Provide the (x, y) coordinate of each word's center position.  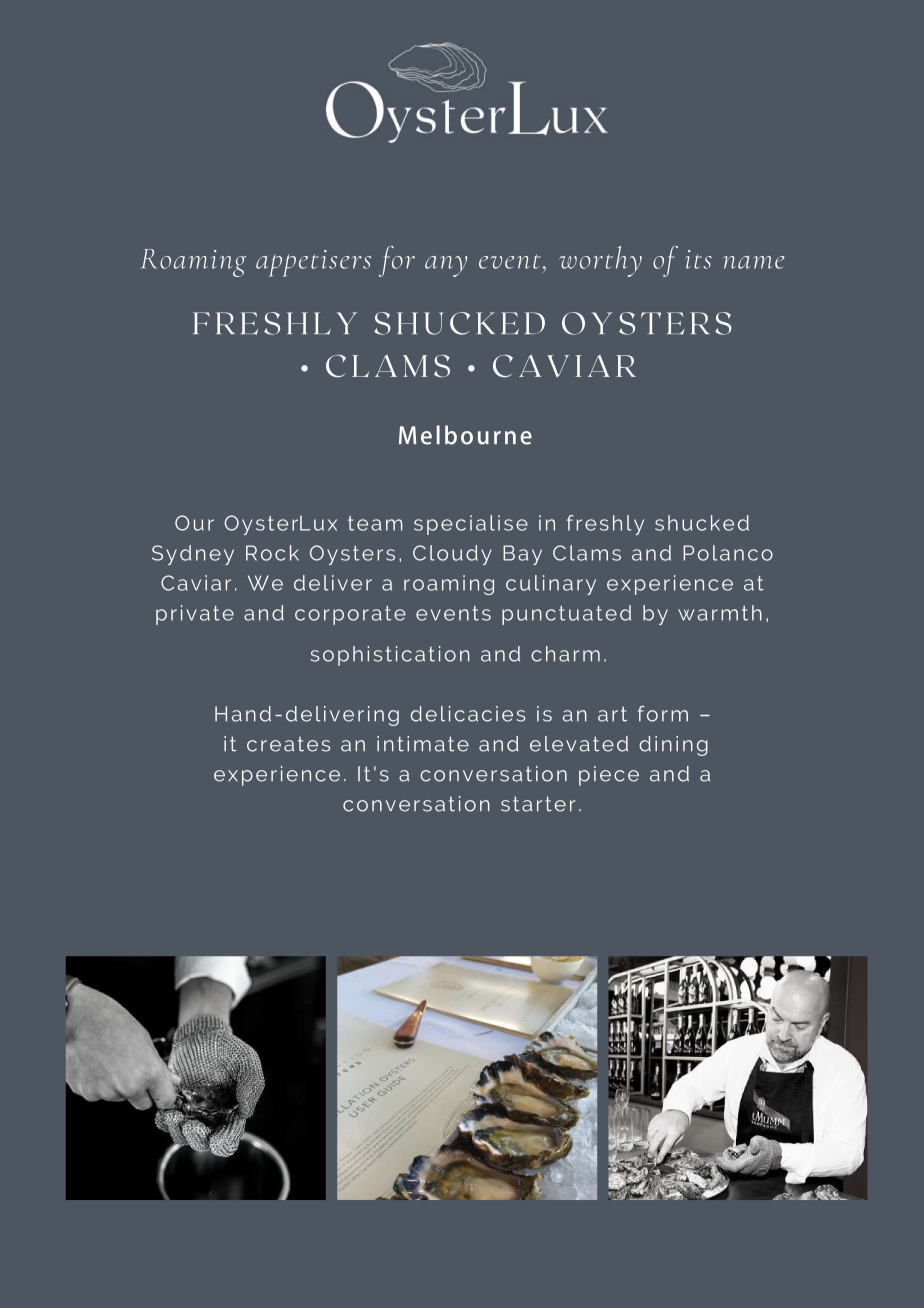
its (698, 259)
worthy (600, 261)
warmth (720, 613)
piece (609, 776)
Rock (272, 553)
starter (538, 804)
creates (288, 744)
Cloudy (452, 555)
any (446, 266)
